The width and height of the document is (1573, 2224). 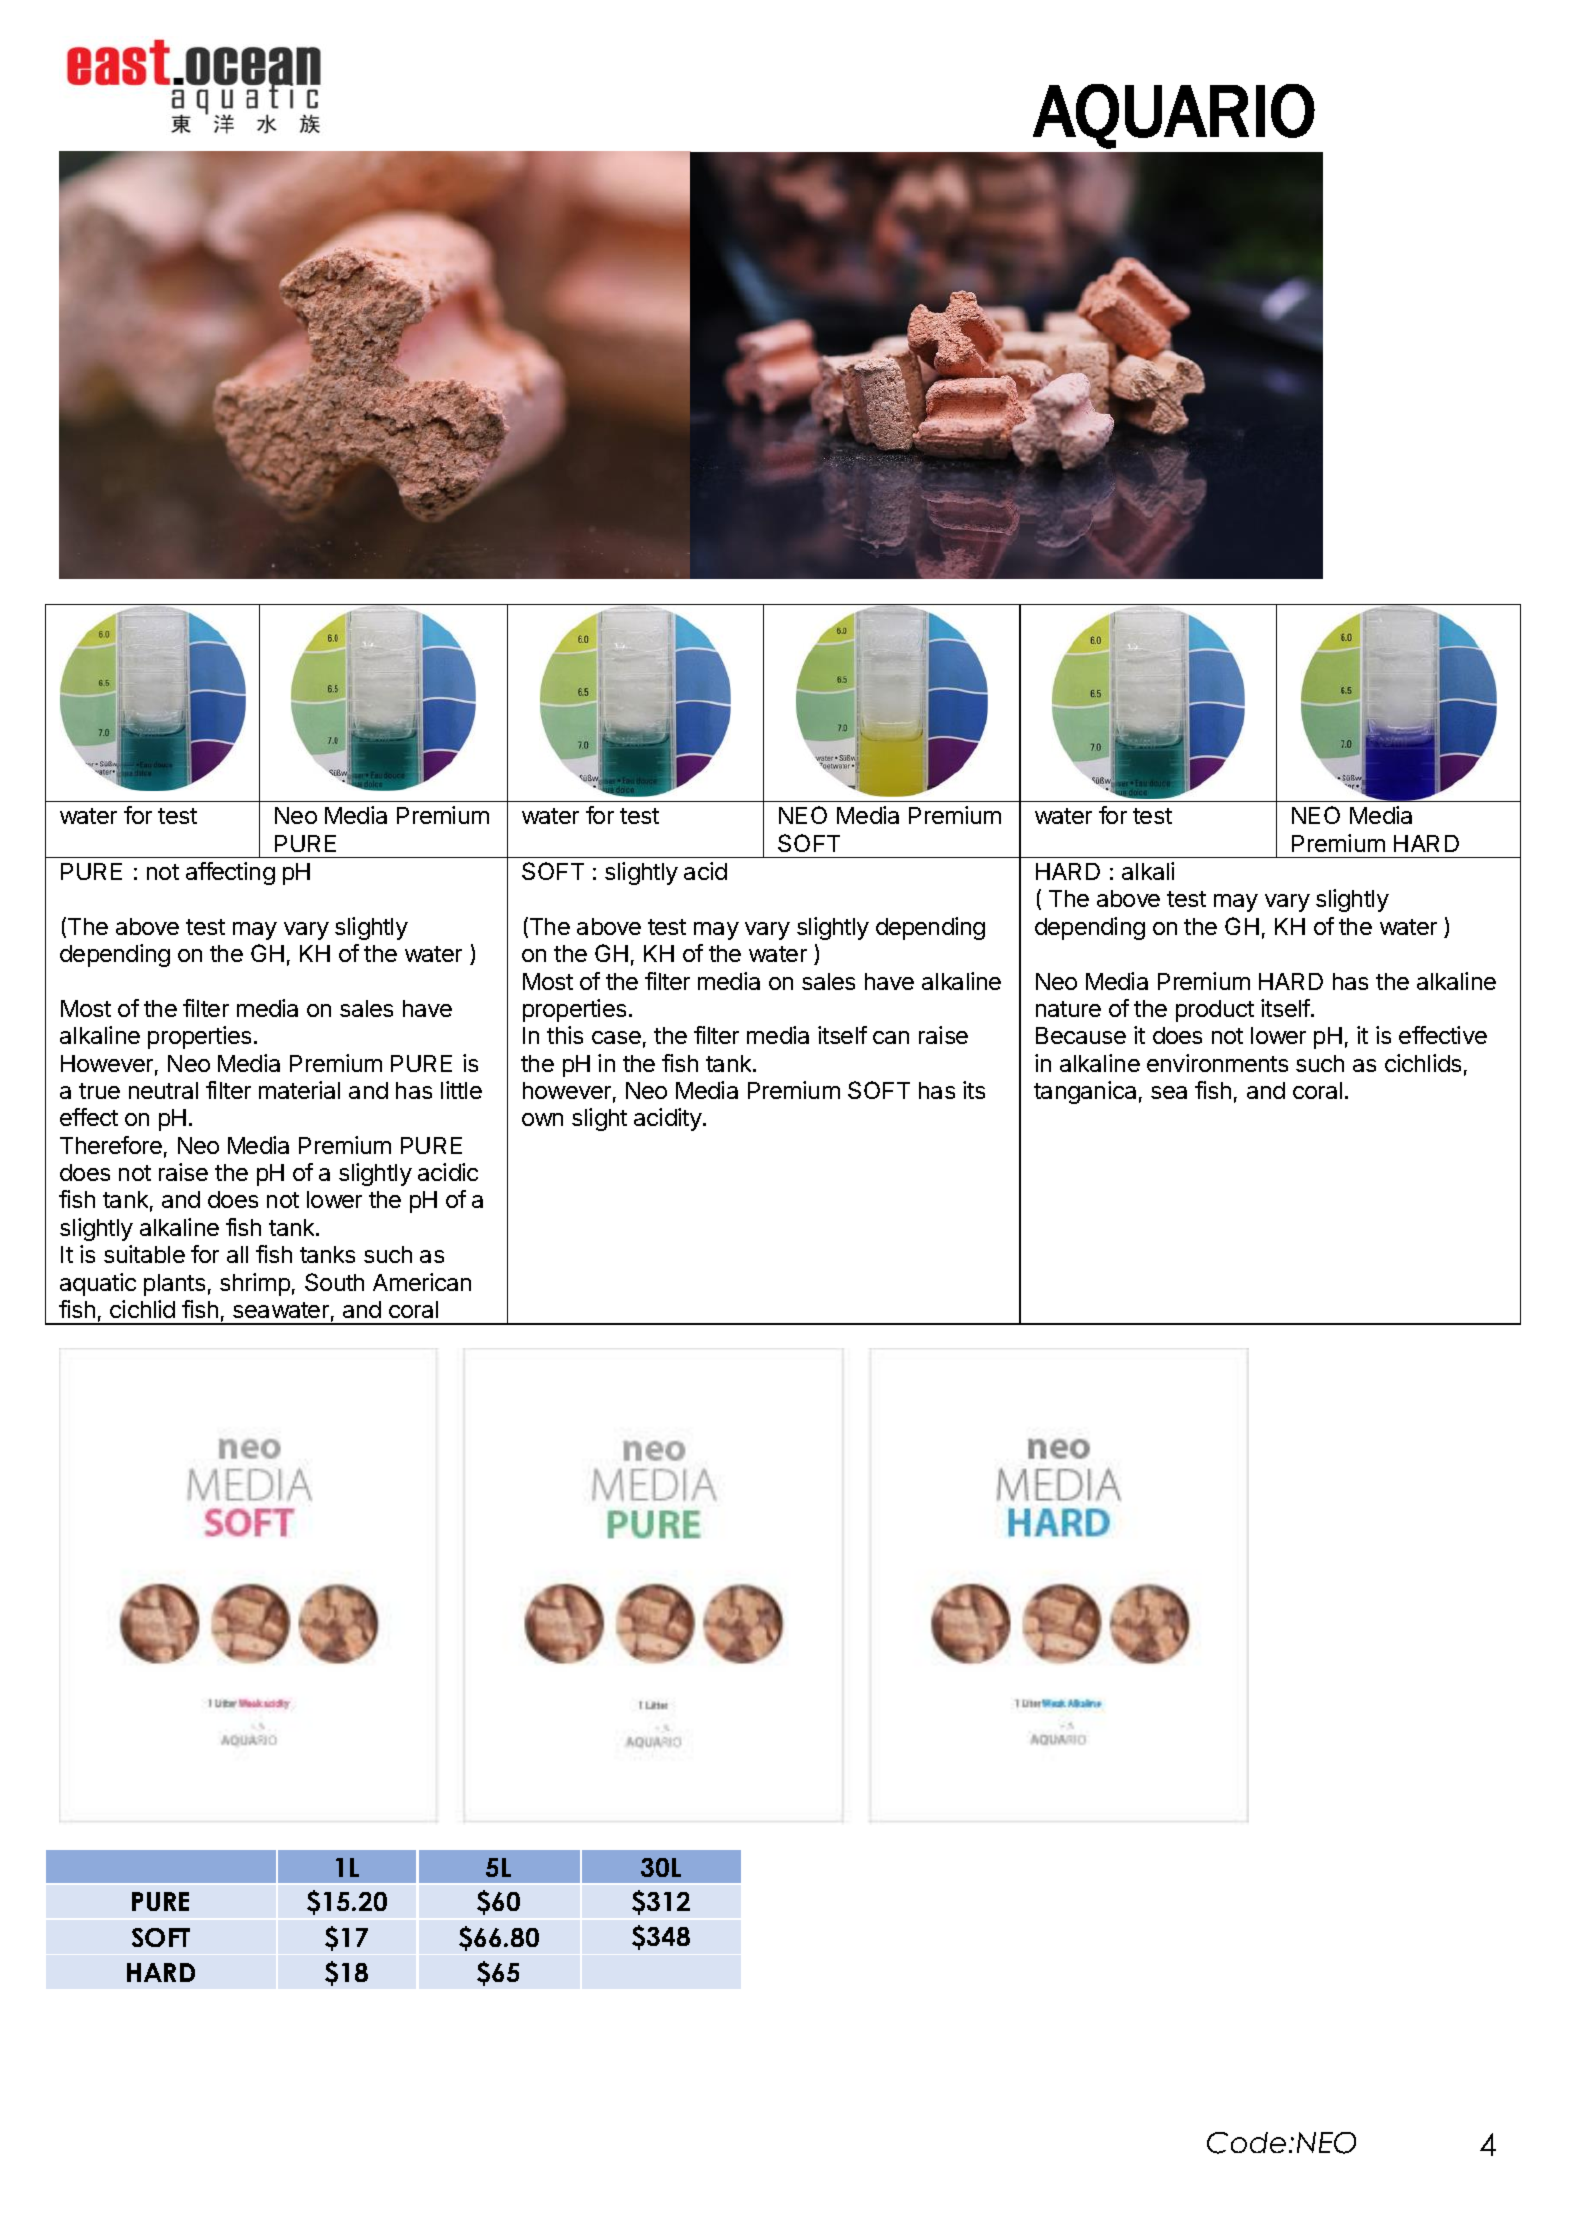 I want to click on Because, so click(x=1081, y=1035).
